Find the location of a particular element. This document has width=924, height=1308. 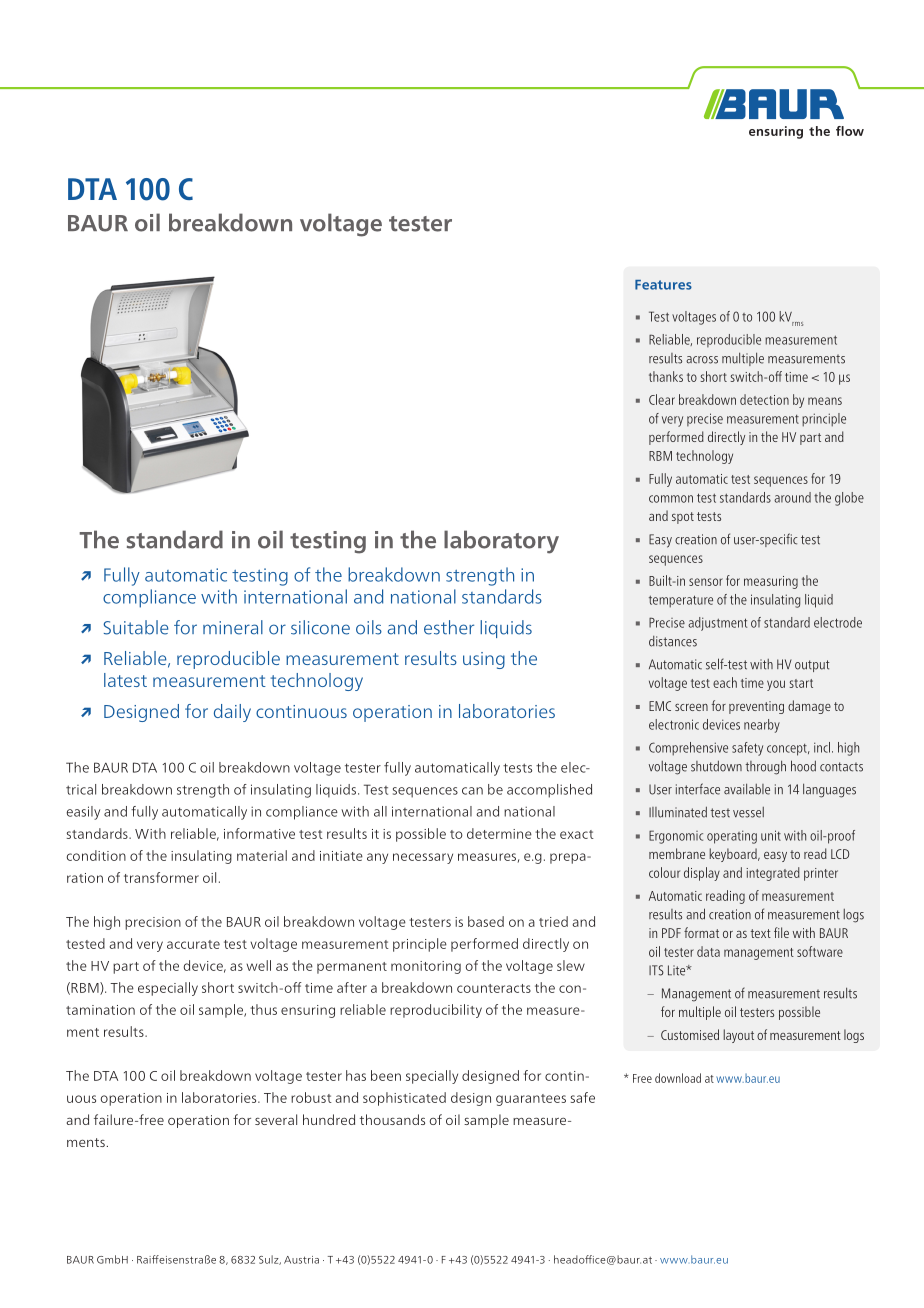

detection is located at coordinates (764, 399).
